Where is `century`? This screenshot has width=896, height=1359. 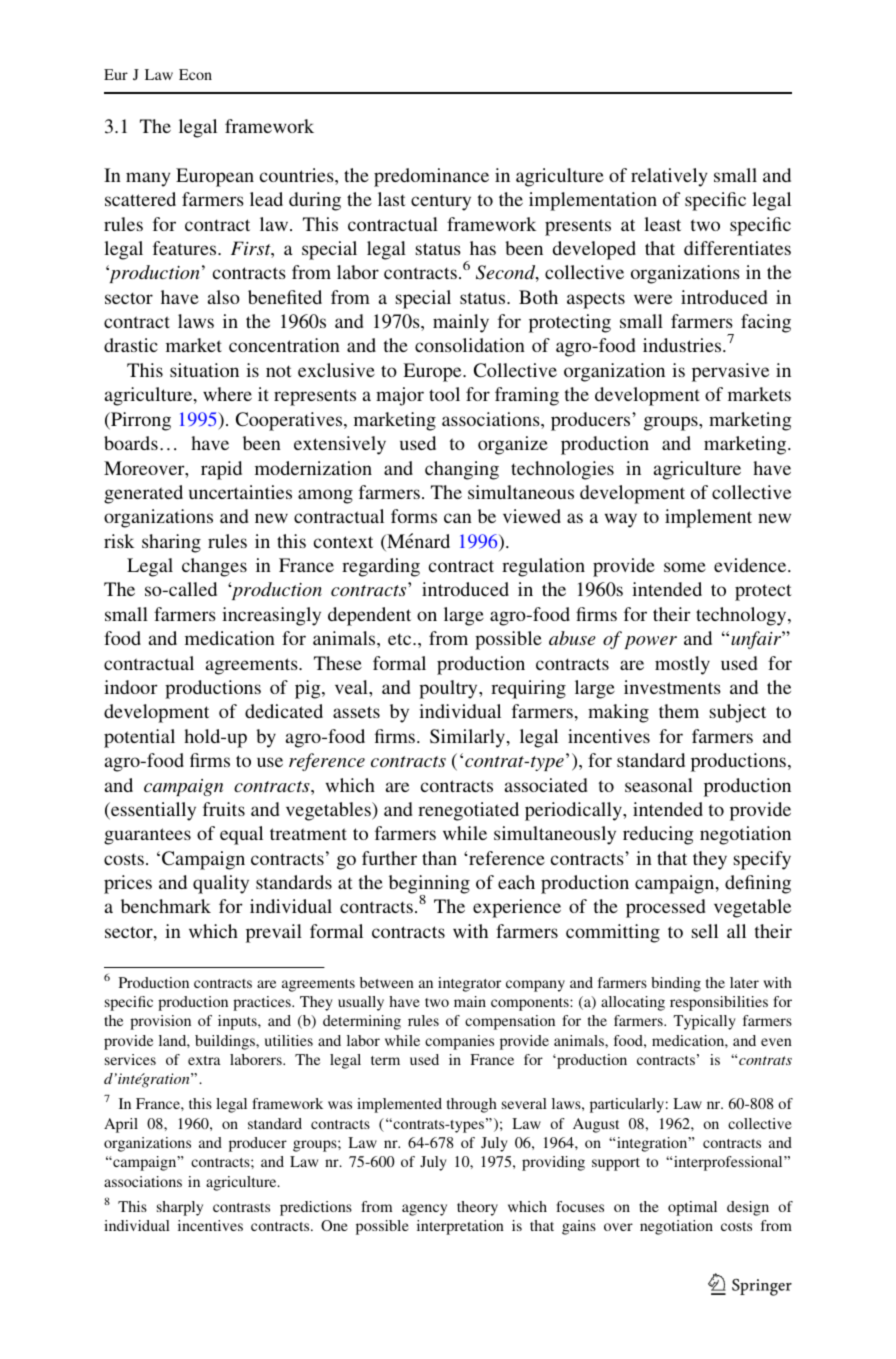 century is located at coordinates (441, 202).
